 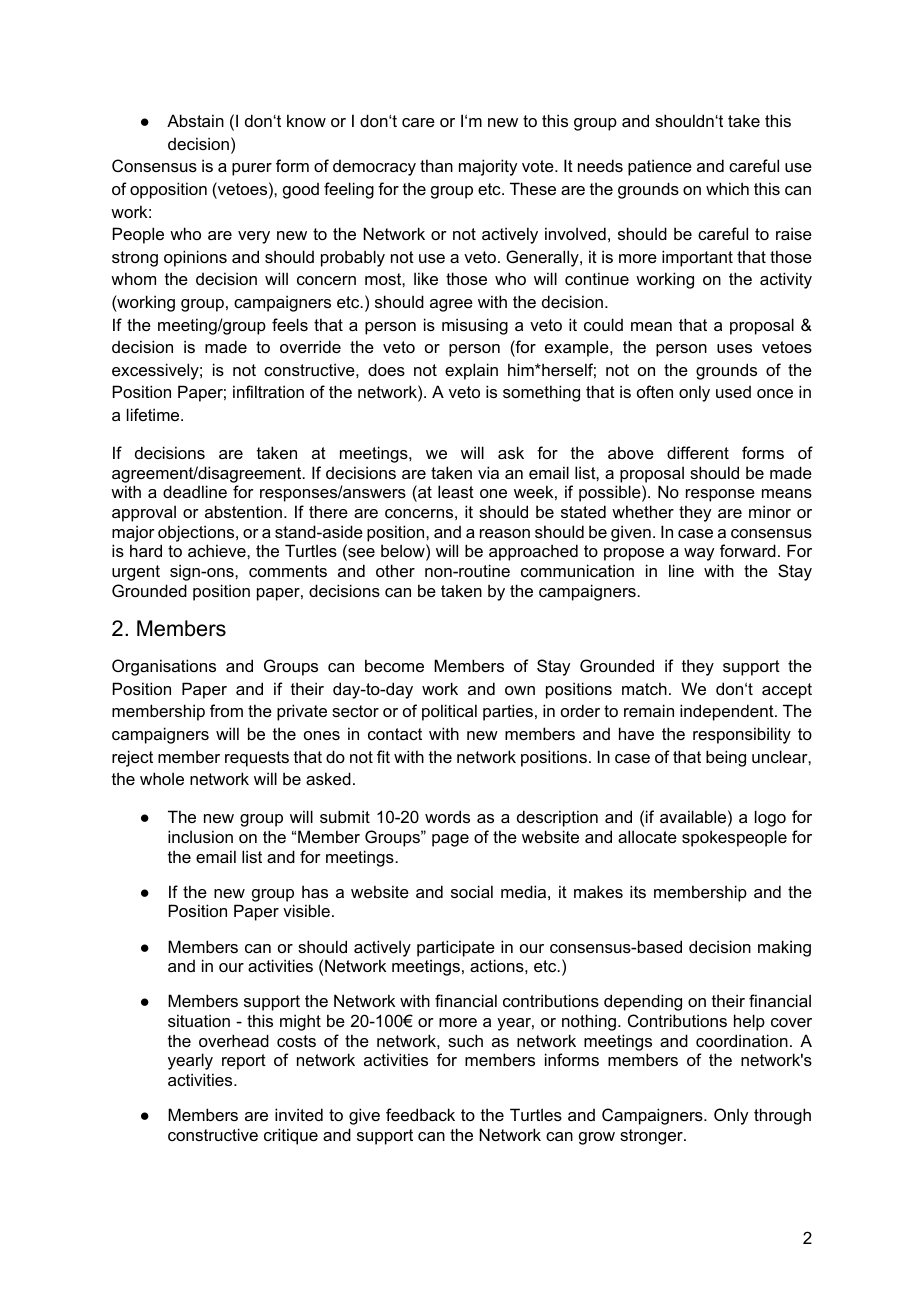 I want to click on through, so click(x=782, y=1116).
